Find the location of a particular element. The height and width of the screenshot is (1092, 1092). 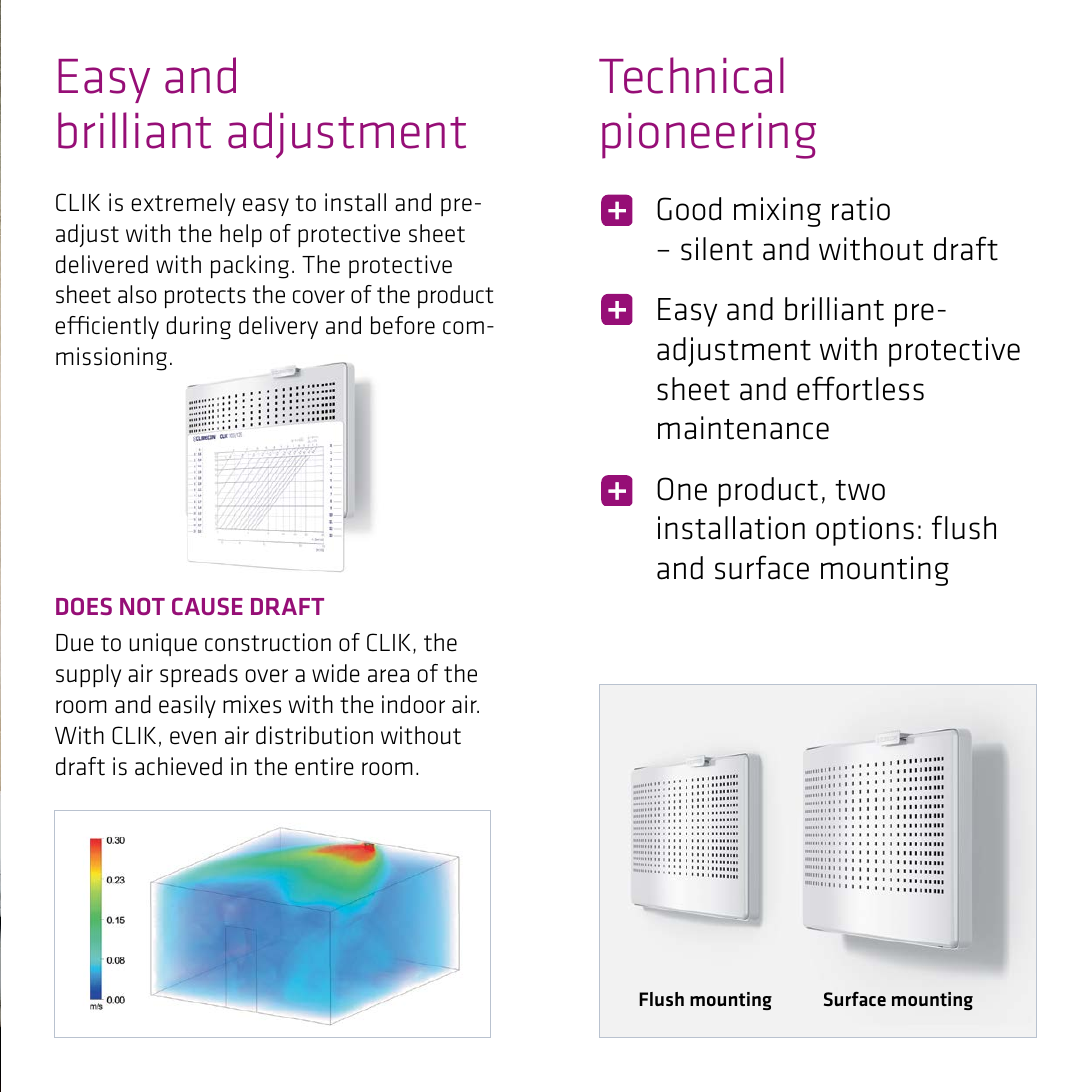

during is located at coordinates (198, 328).
